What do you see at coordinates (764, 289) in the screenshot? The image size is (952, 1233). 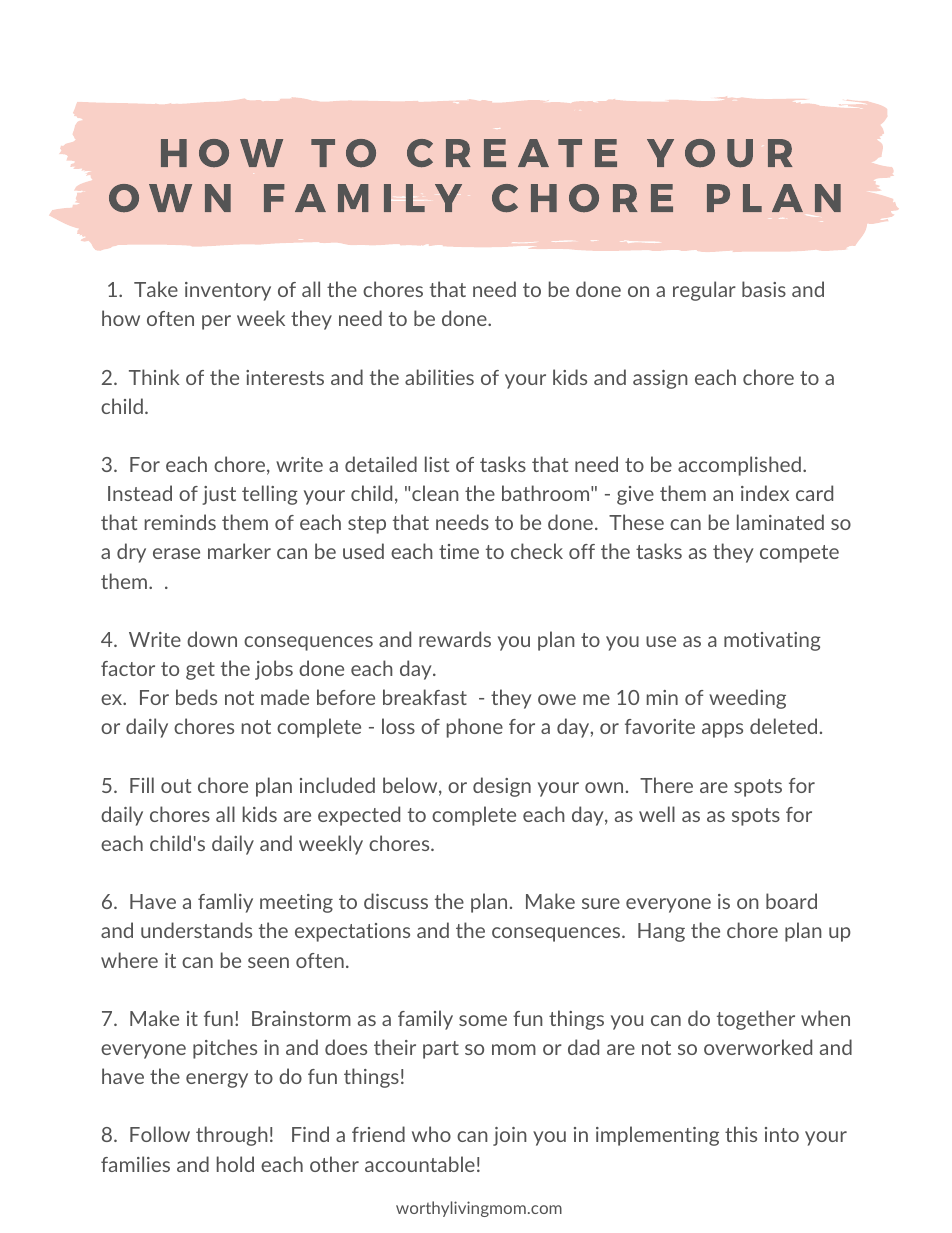 I see `basis` at bounding box center [764, 289].
